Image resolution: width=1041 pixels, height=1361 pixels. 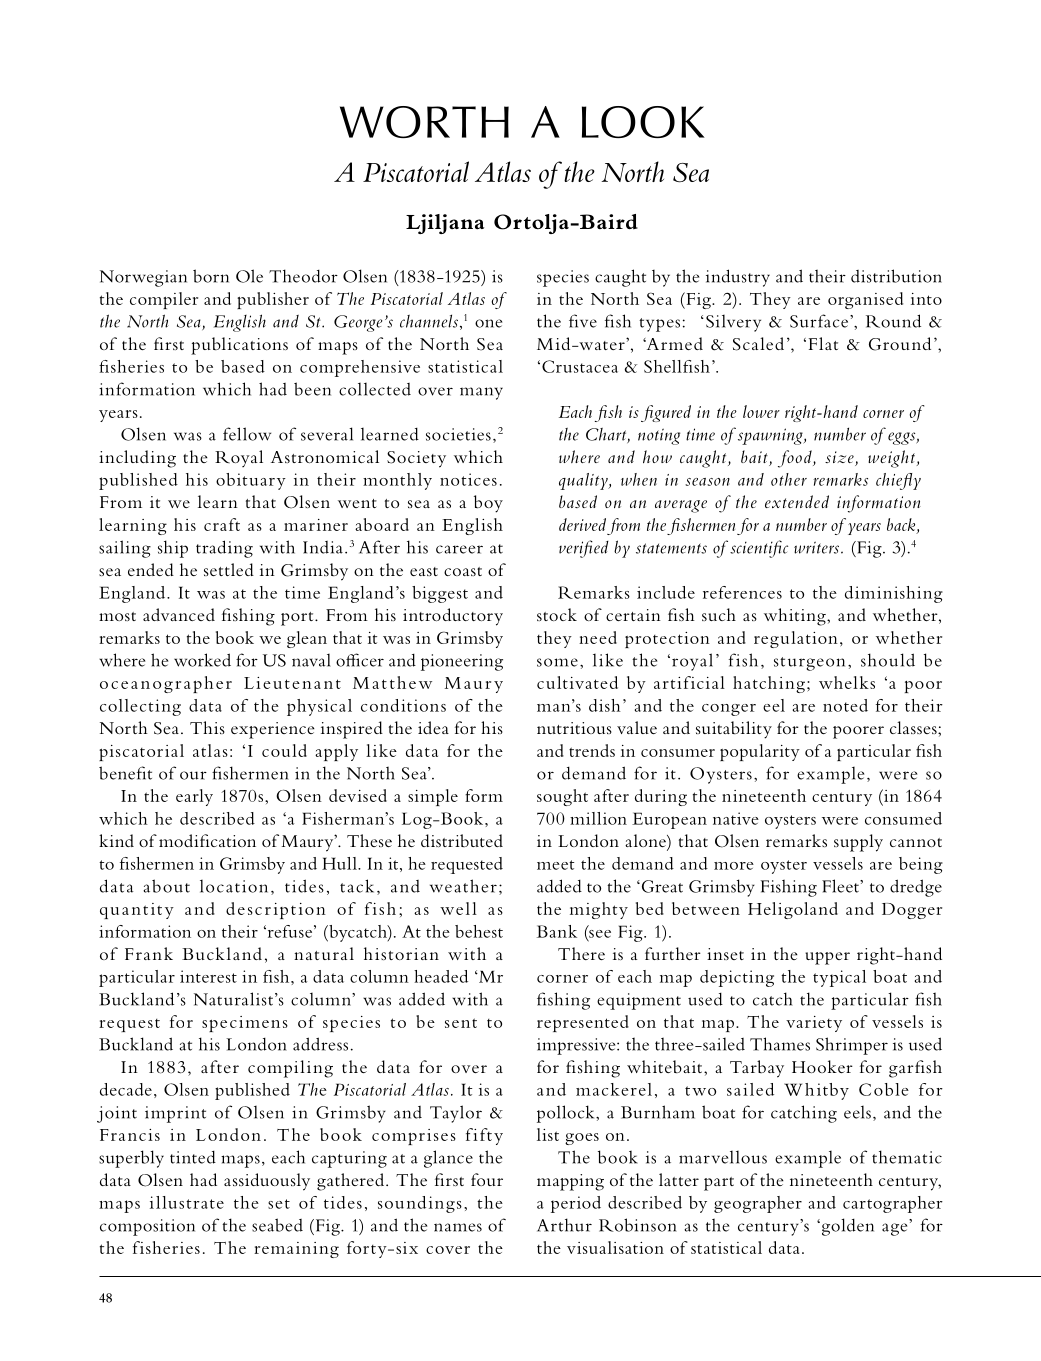 What do you see at coordinates (557, 662) in the document?
I see `some` at bounding box center [557, 662].
